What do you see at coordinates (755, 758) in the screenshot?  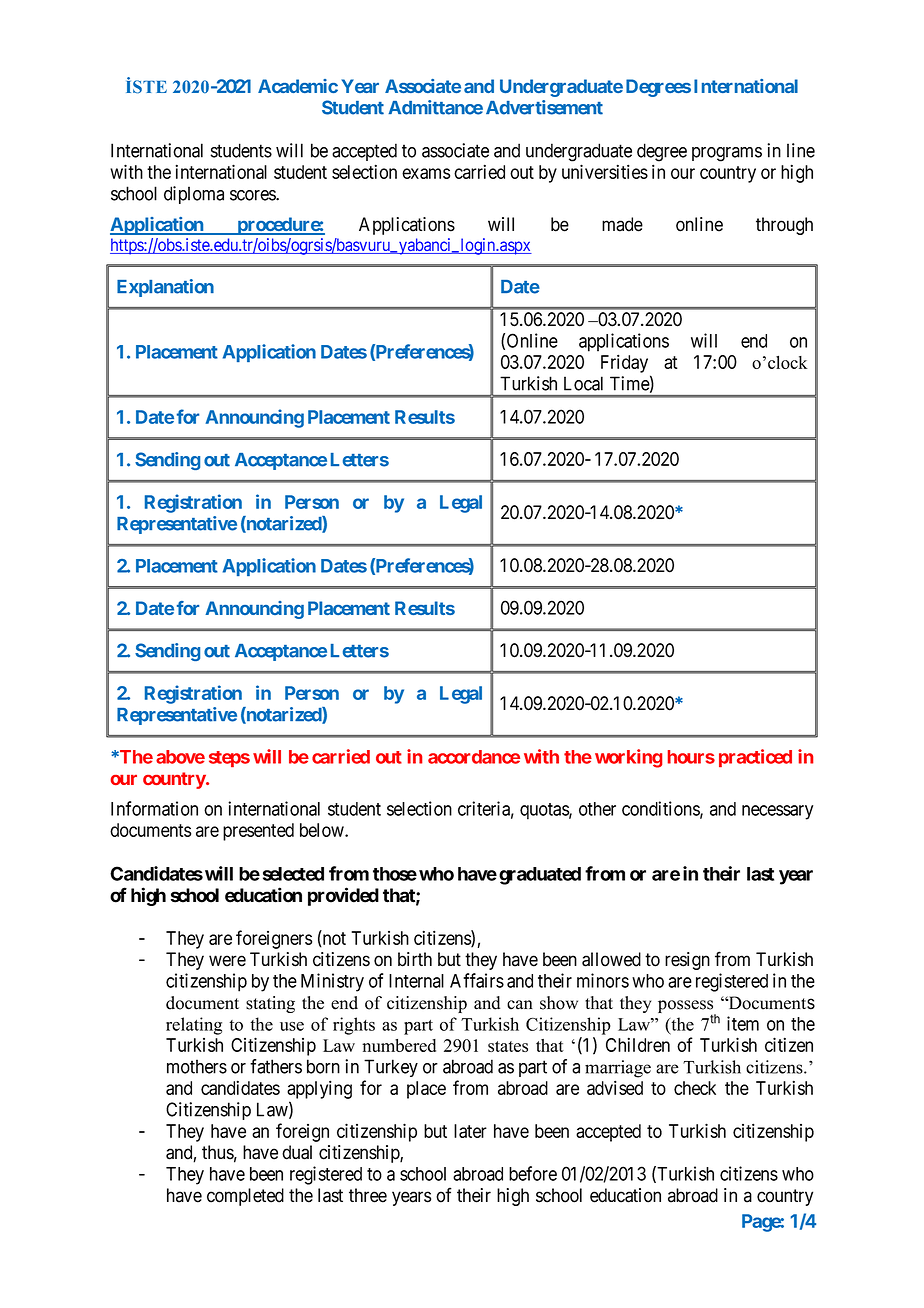 I see `practiced` at bounding box center [755, 758].
